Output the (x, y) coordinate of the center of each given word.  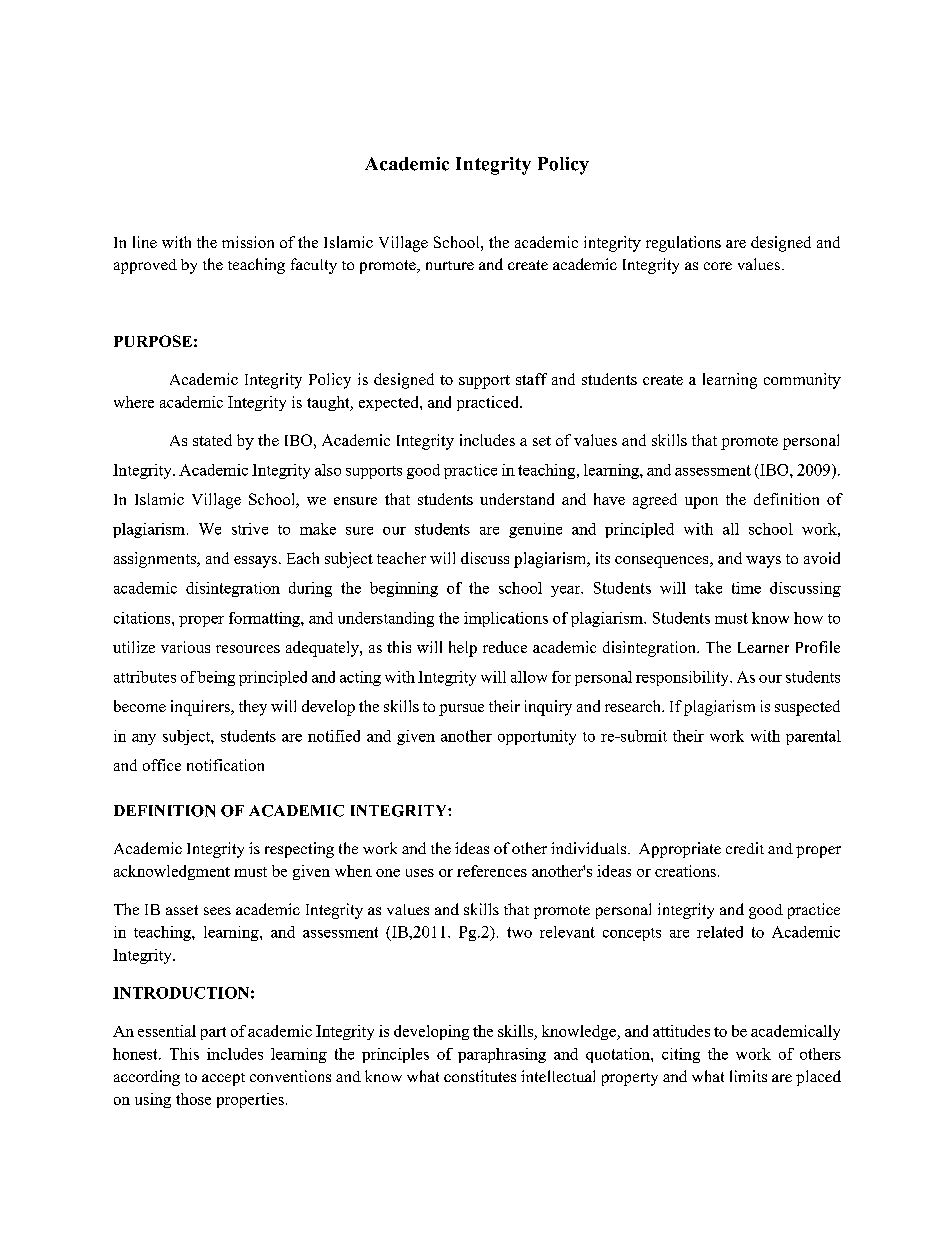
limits (748, 1076)
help (463, 649)
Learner (763, 647)
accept (223, 1079)
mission (248, 242)
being (216, 678)
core (718, 266)
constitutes (480, 1076)
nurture (450, 265)
